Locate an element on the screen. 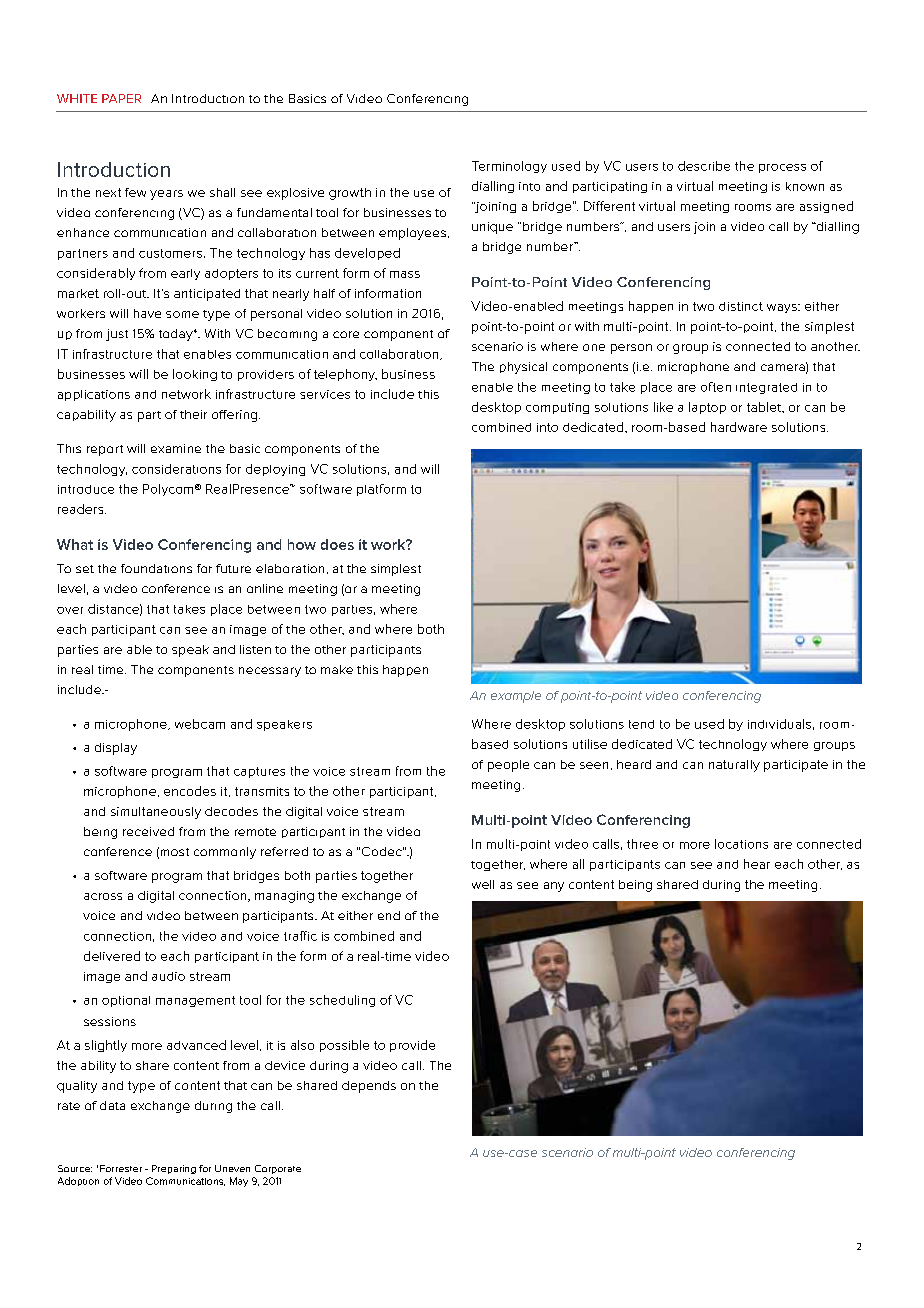  paper is located at coordinates (121, 98).
